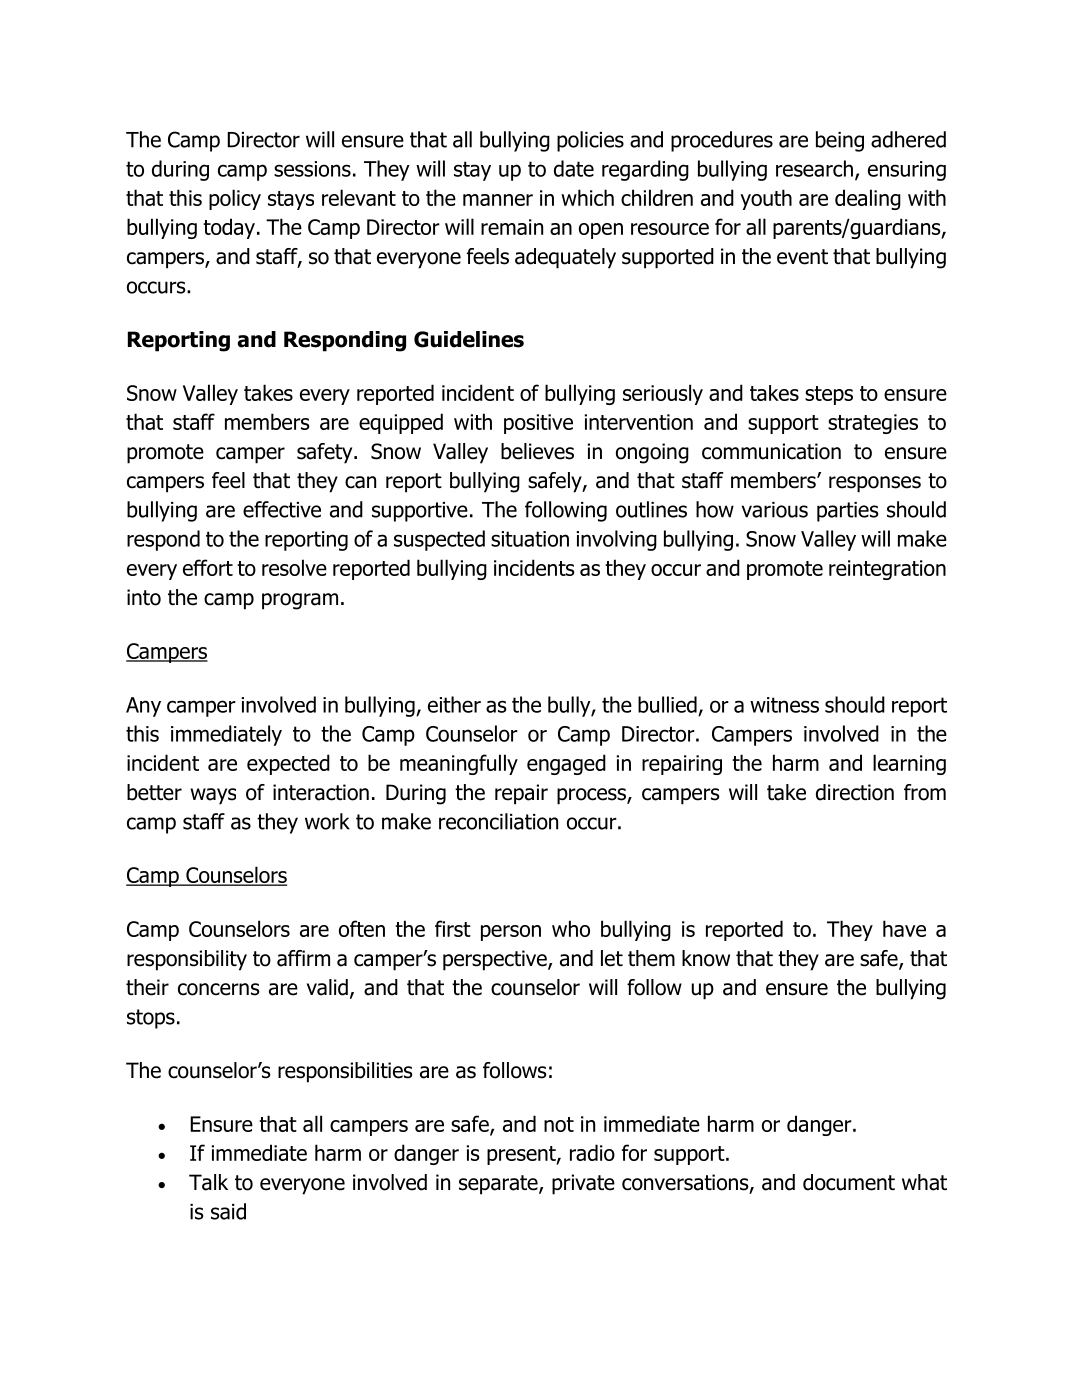  What do you see at coordinates (784, 705) in the page?
I see `witness` at bounding box center [784, 705].
